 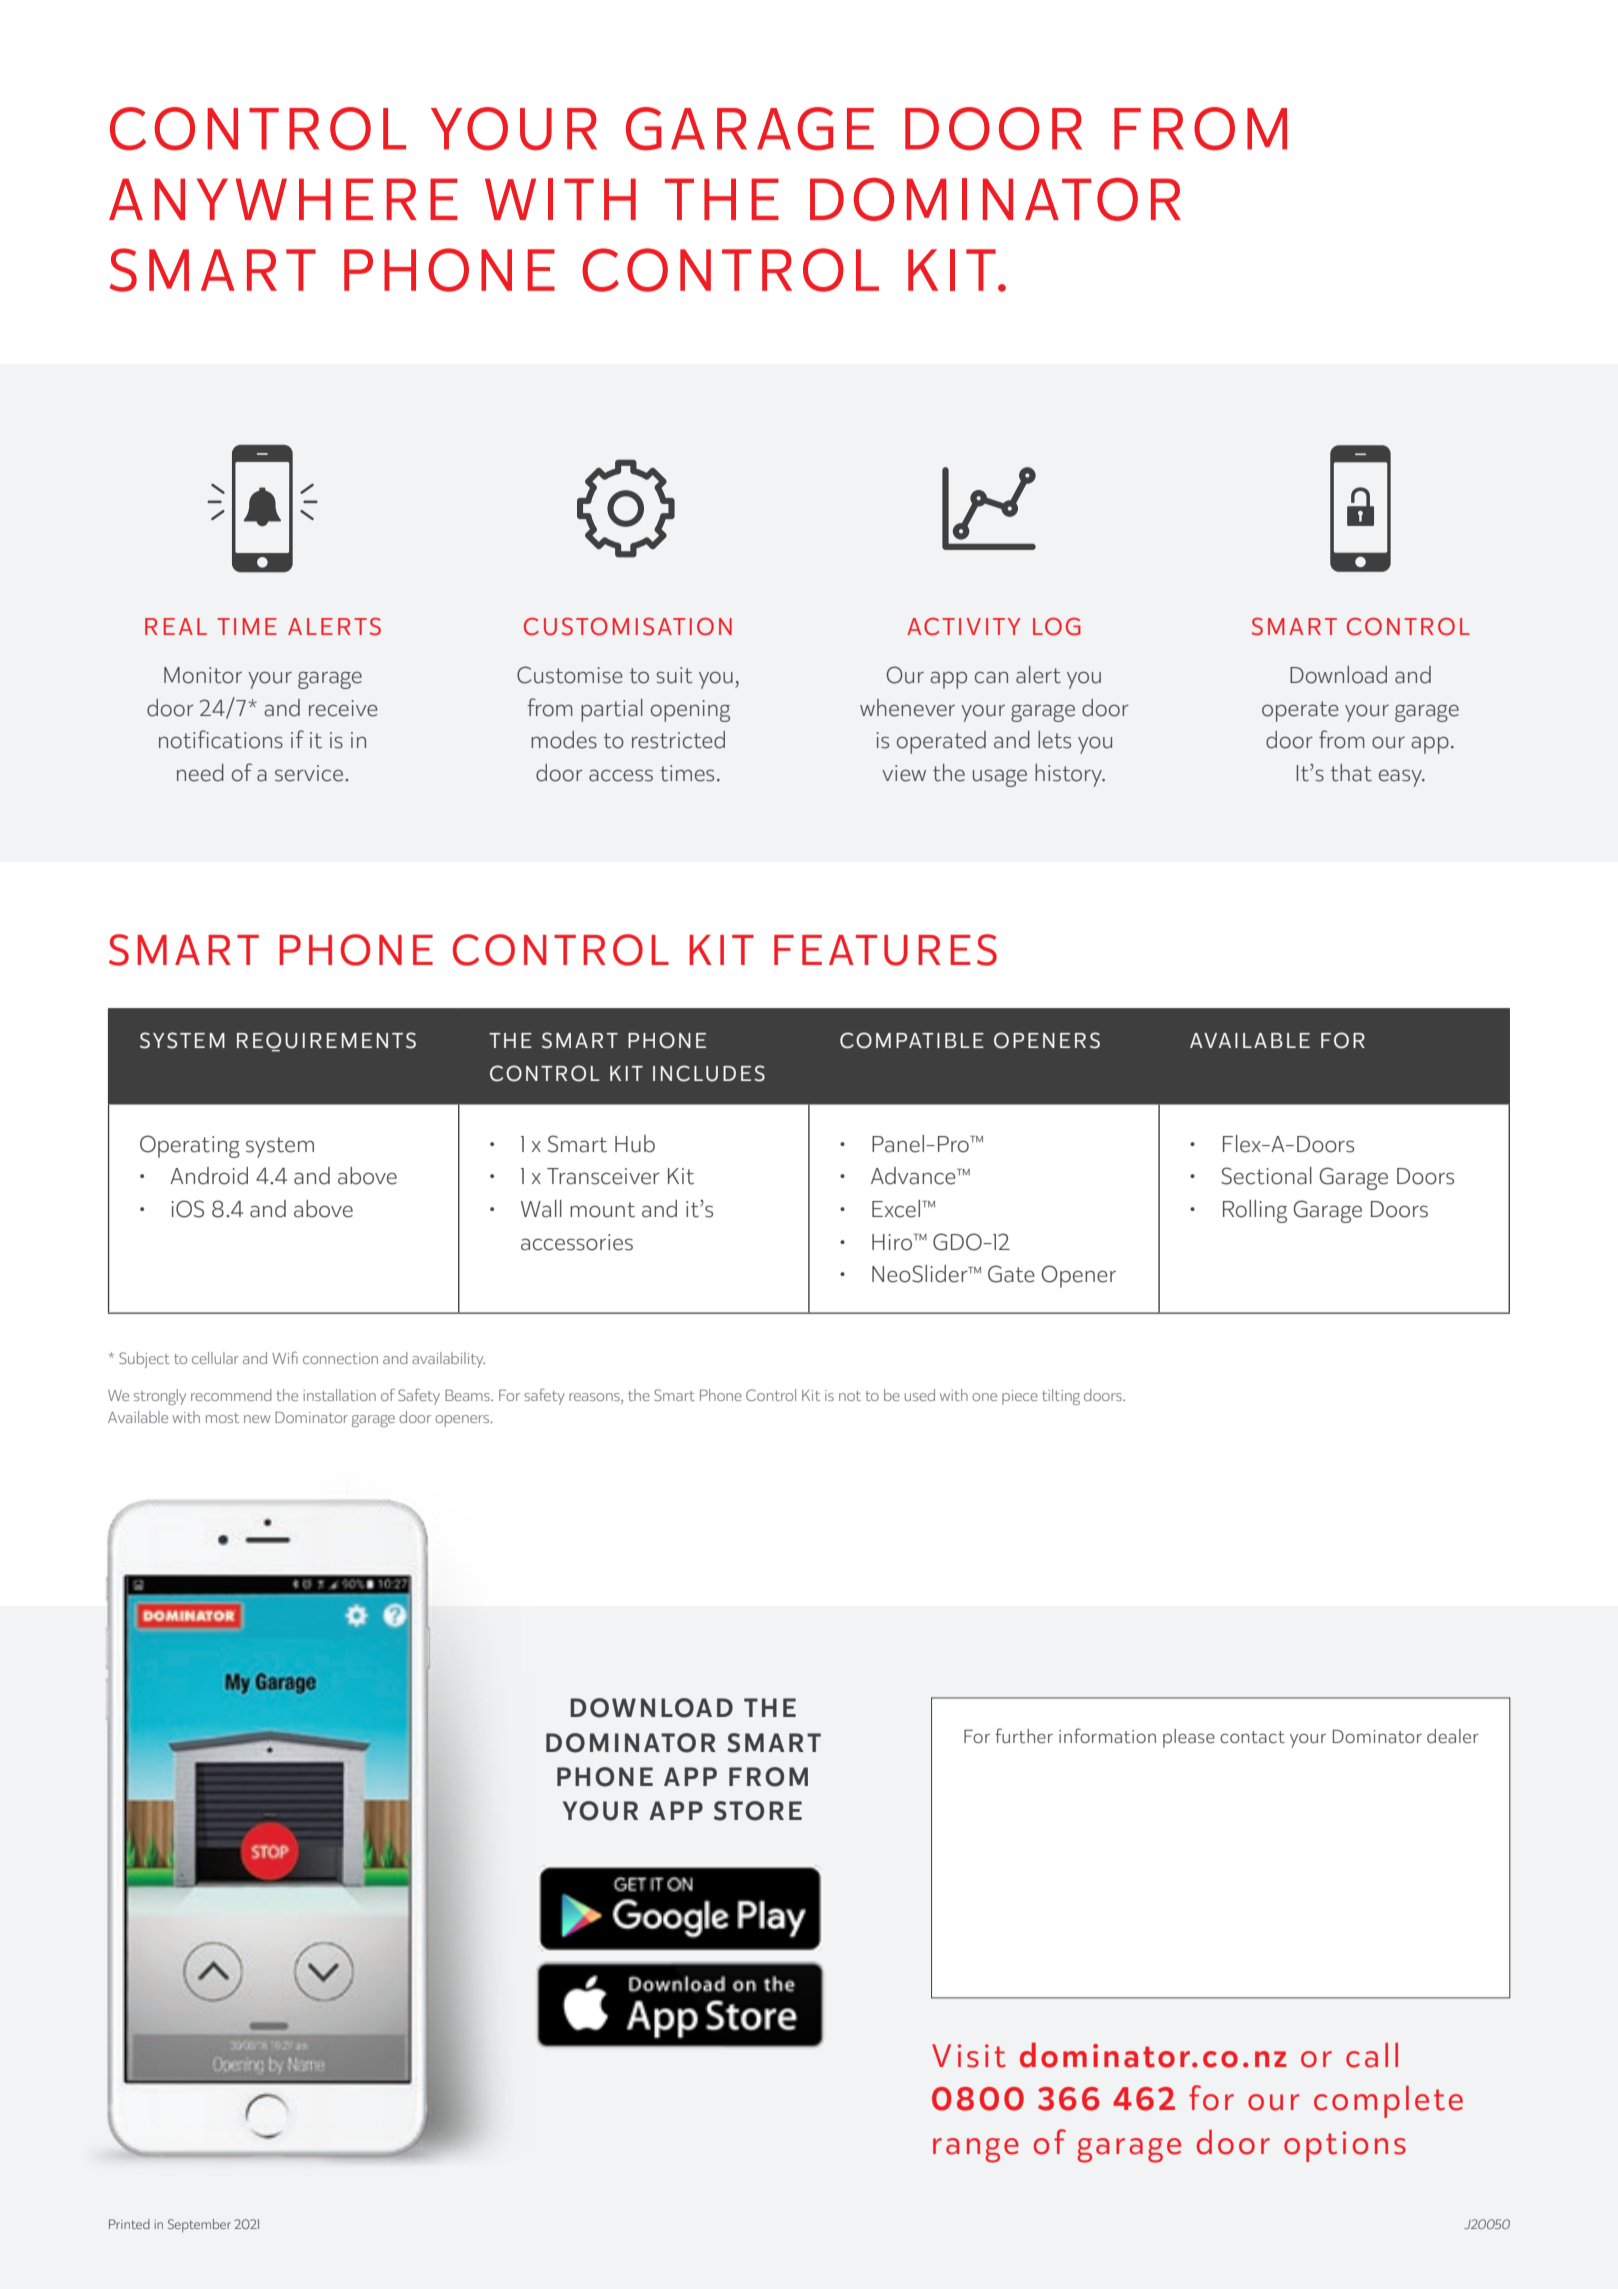 I want to click on Download, so click(x=1338, y=675).
